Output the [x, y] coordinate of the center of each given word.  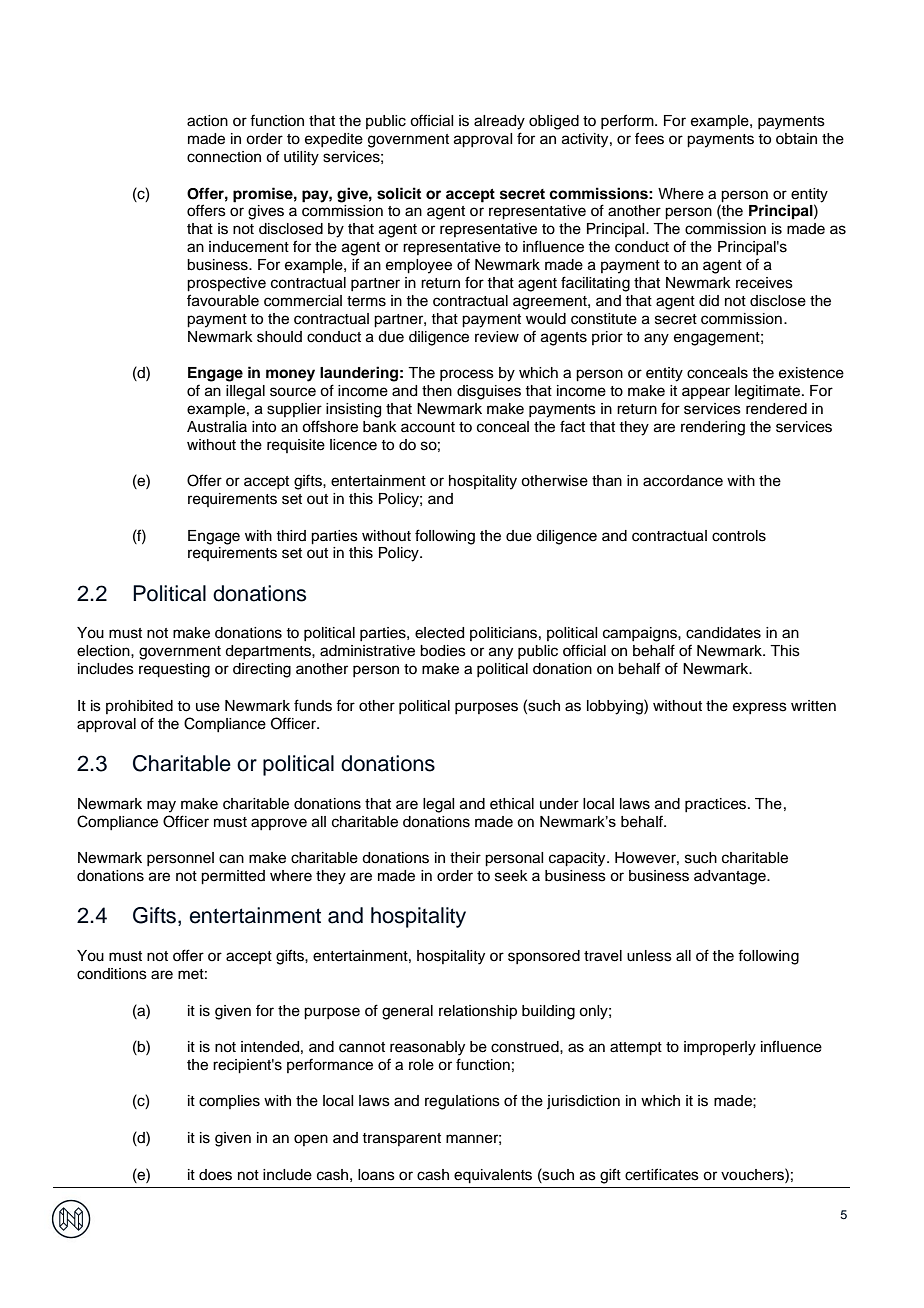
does [215, 1175]
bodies [443, 651]
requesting [174, 670]
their [465, 858]
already [499, 122]
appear [706, 393]
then [437, 391]
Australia [217, 427]
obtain [796, 139]
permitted [233, 877]
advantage [731, 877]
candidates [723, 633]
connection [224, 157]
